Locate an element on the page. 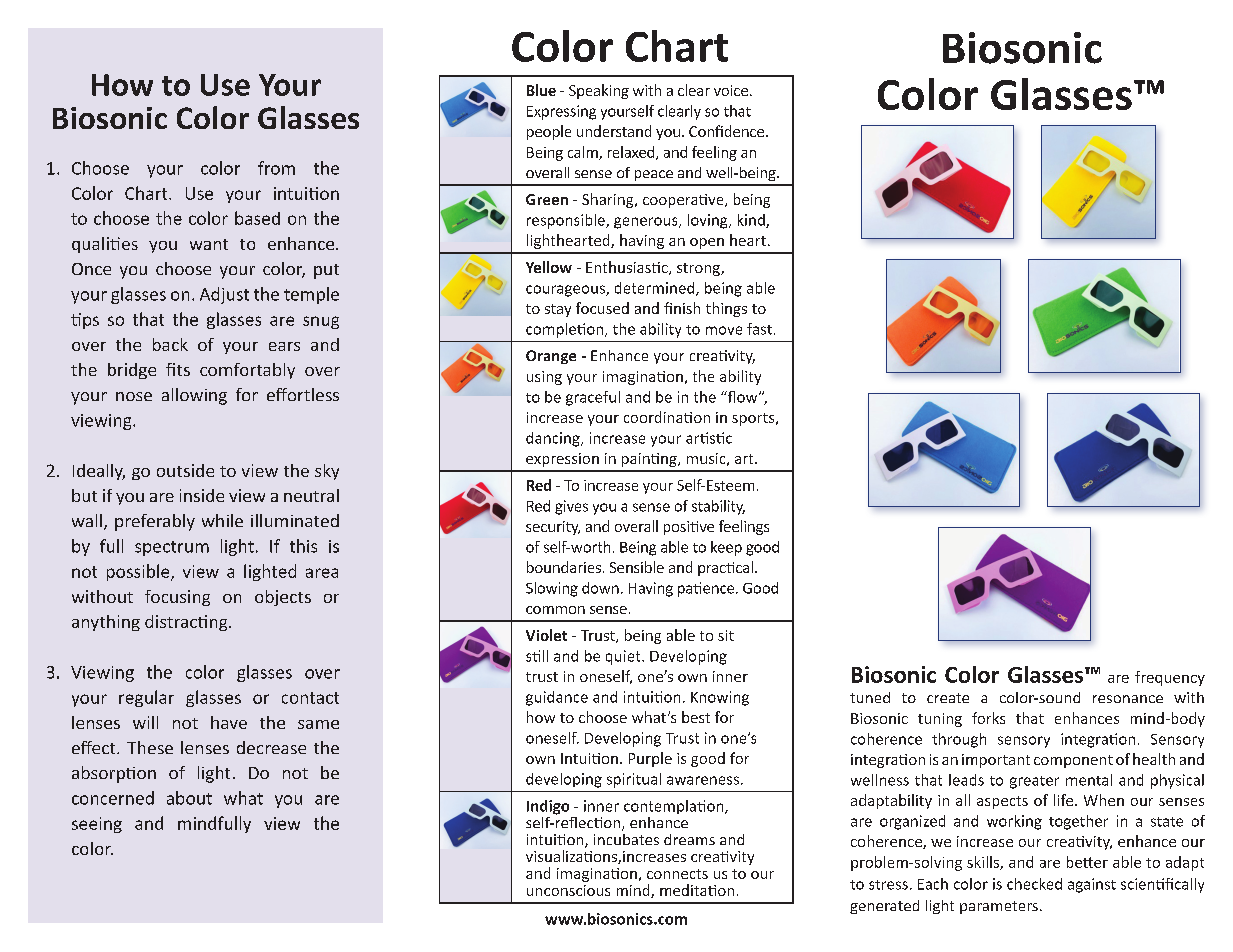 Image resolution: width=1233 pixels, height=952 pixels. from is located at coordinates (276, 168).
